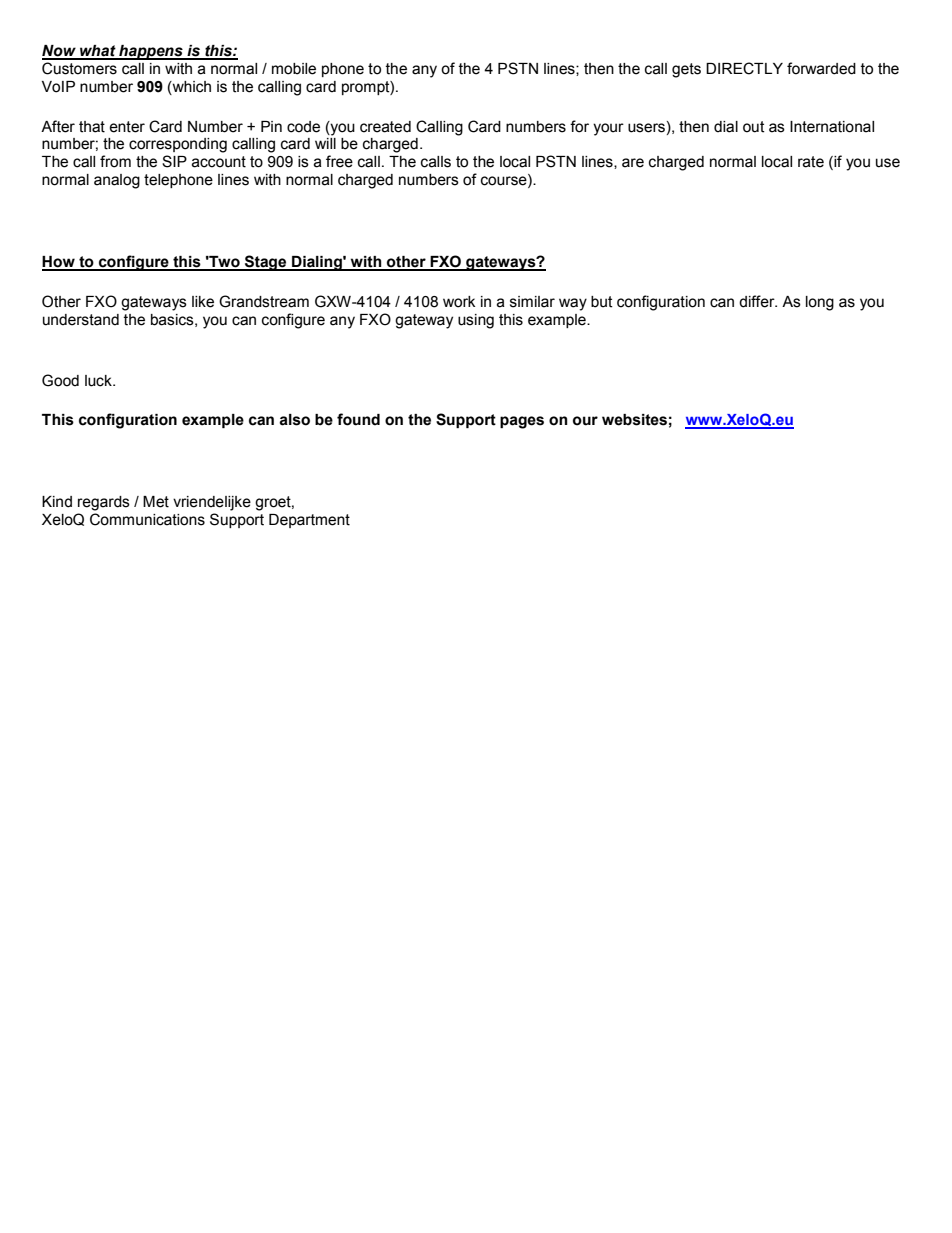 This screenshot has width=952, height=1233. What do you see at coordinates (758, 301) in the screenshot?
I see `differ` at bounding box center [758, 301].
